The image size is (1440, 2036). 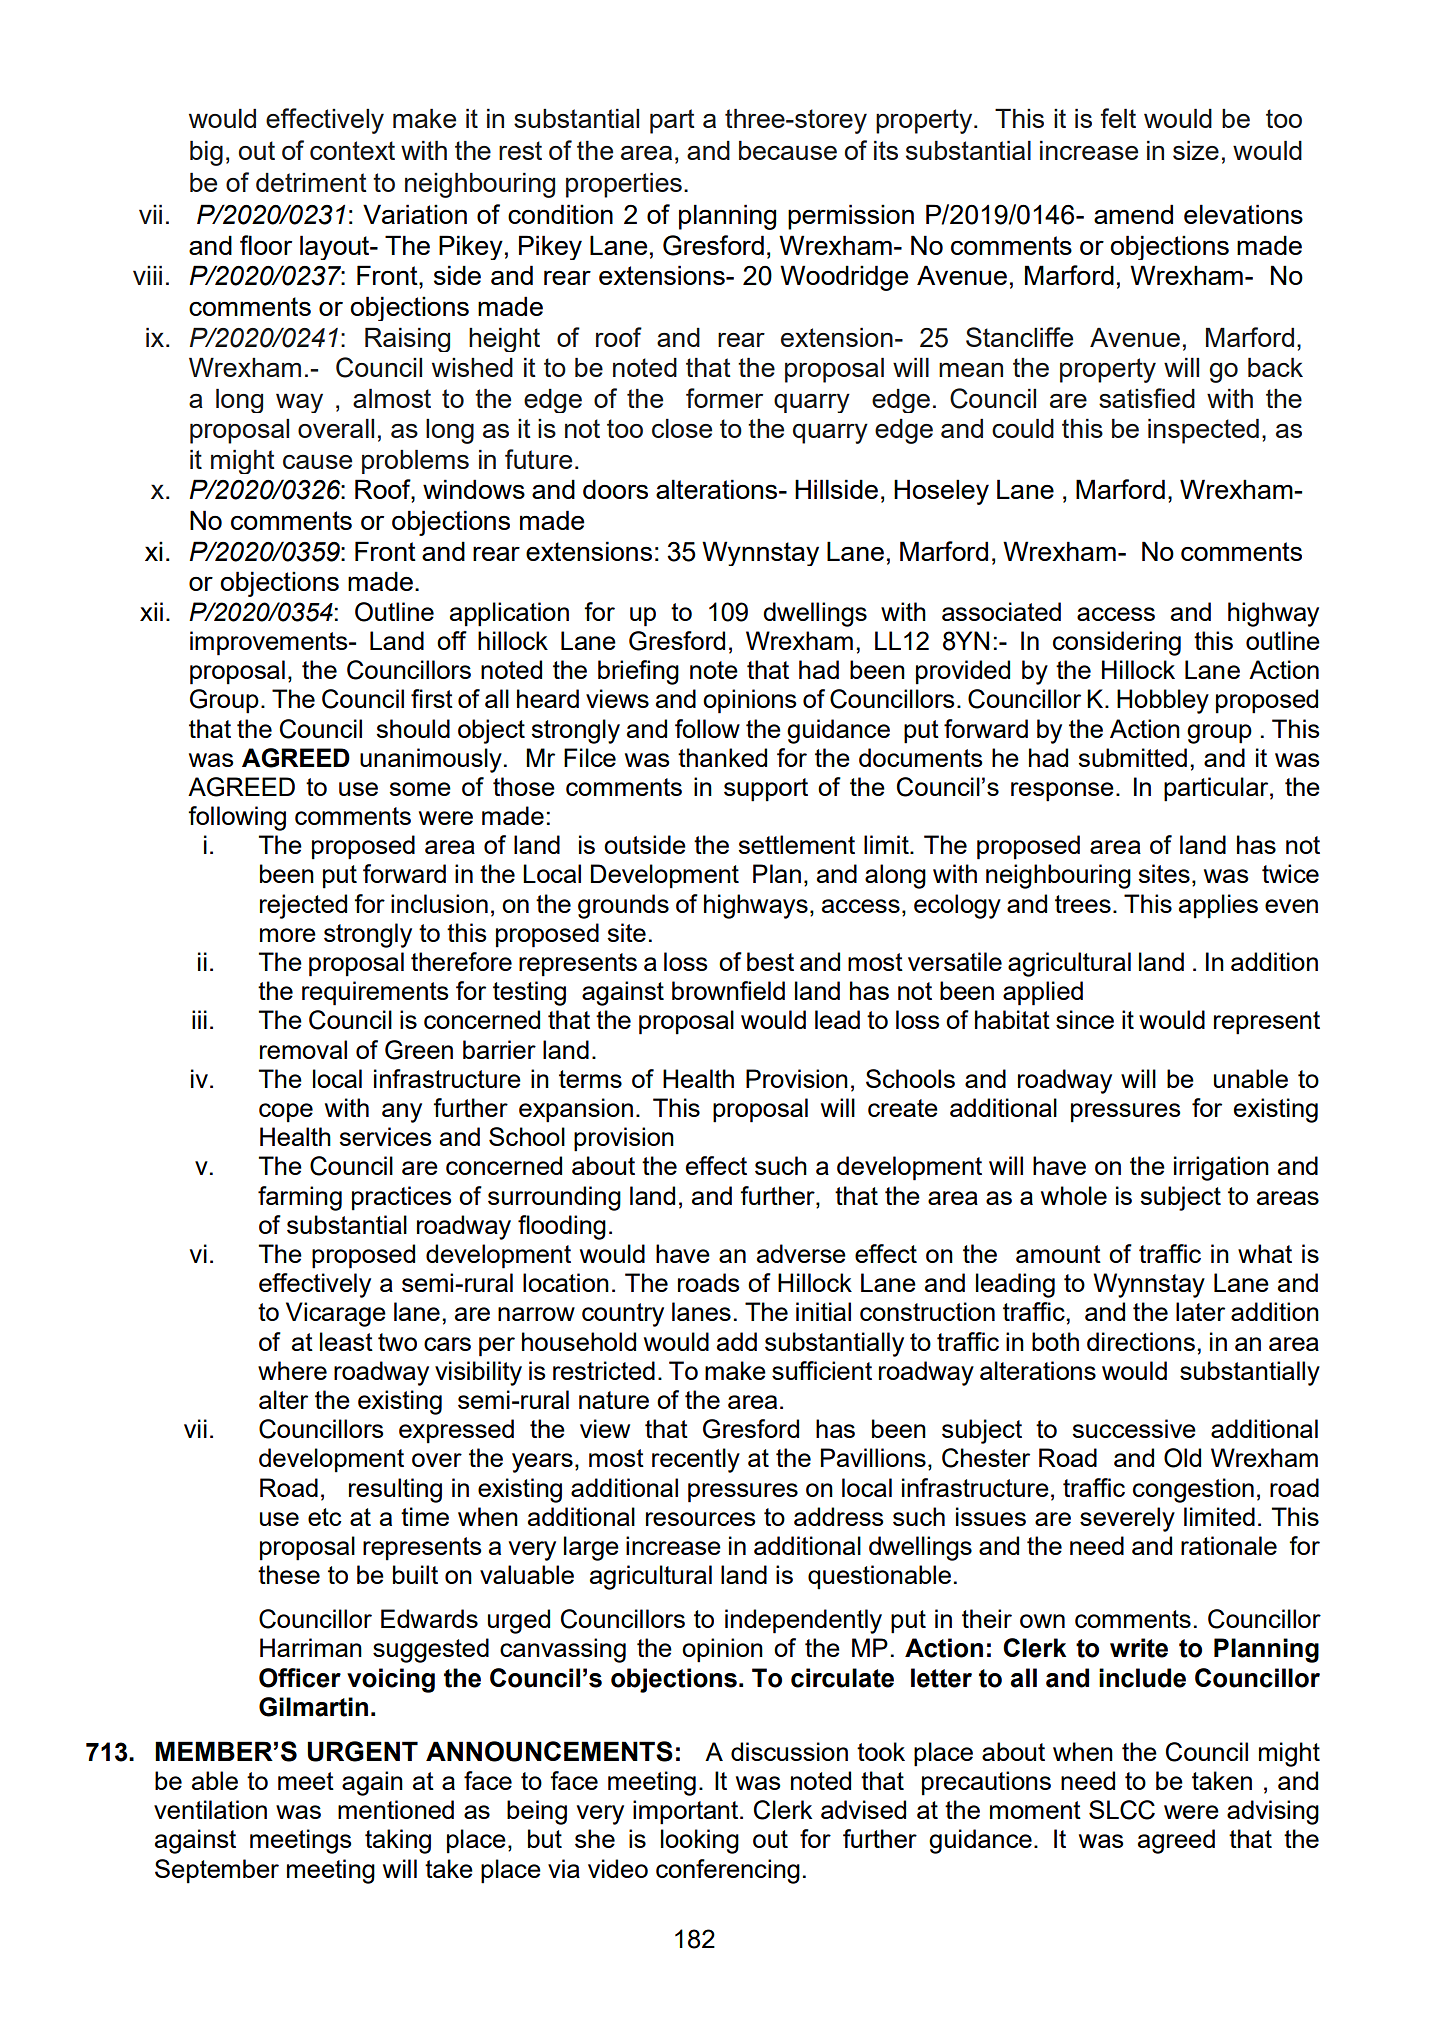 What do you see at coordinates (1001, 611) in the screenshot?
I see `associated` at bounding box center [1001, 611].
